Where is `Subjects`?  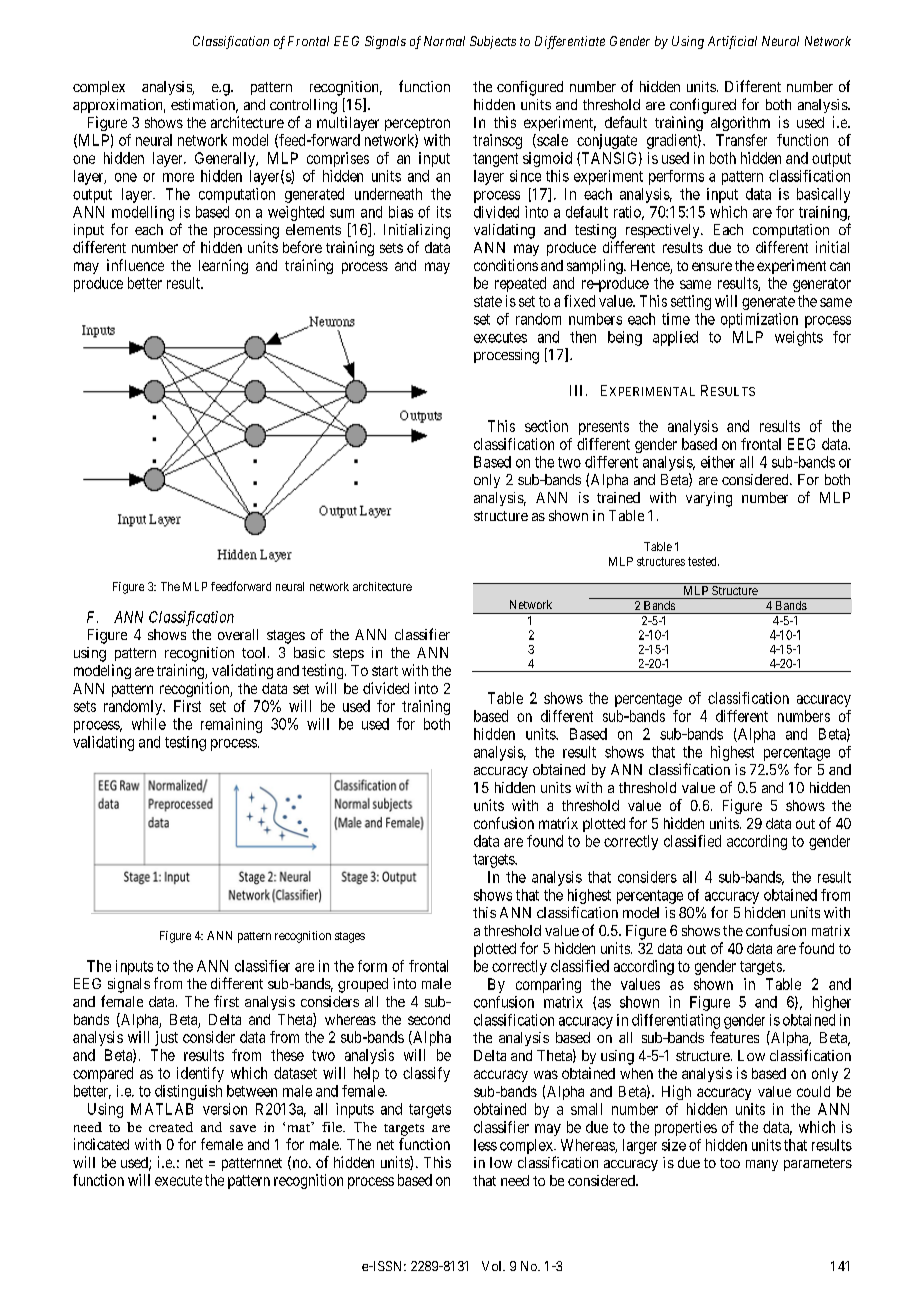 Subjects is located at coordinates (493, 42).
